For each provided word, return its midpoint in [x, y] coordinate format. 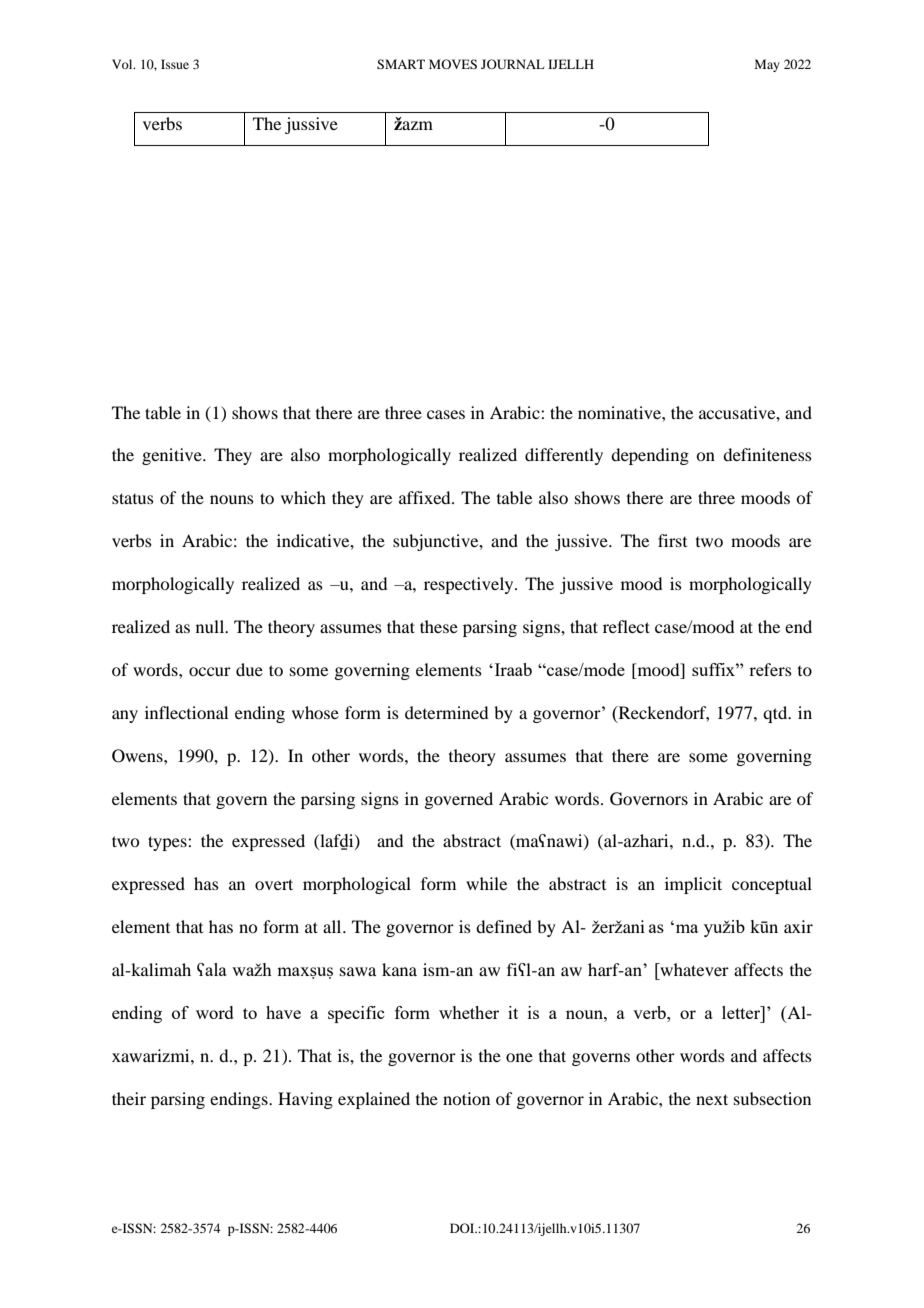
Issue [175, 64]
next [712, 1099]
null [211, 626]
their [129, 1098]
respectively [470, 585]
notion [466, 1098]
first [672, 540]
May [767, 65]
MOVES [453, 64]
